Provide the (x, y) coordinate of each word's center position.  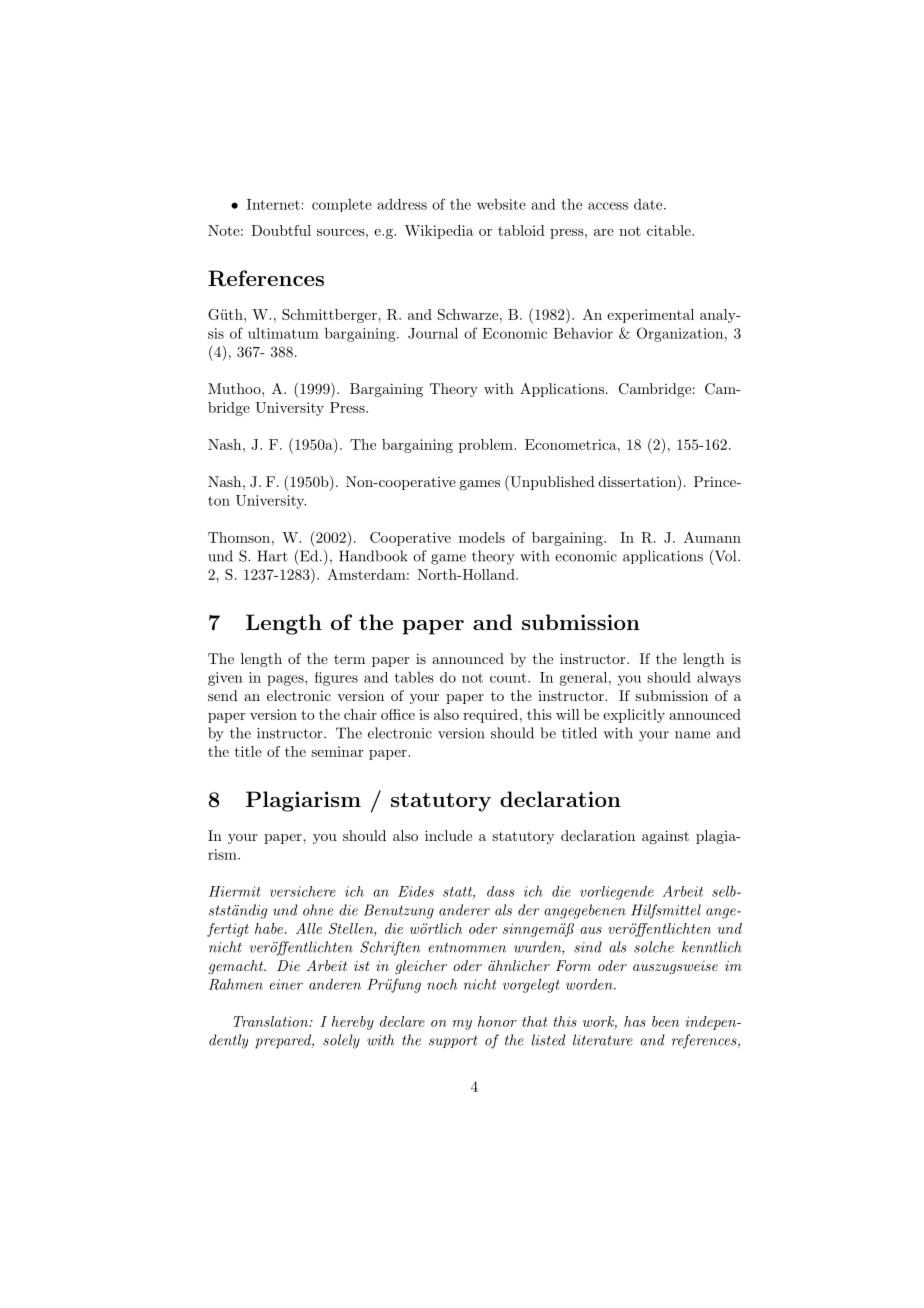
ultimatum (283, 333)
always (719, 679)
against (665, 837)
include (448, 835)
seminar (337, 751)
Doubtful (281, 230)
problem (487, 446)
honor (497, 1021)
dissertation (638, 481)
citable (670, 230)
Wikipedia (439, 232)
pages (286, 680)
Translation (271, 1021)
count (508, 678)
